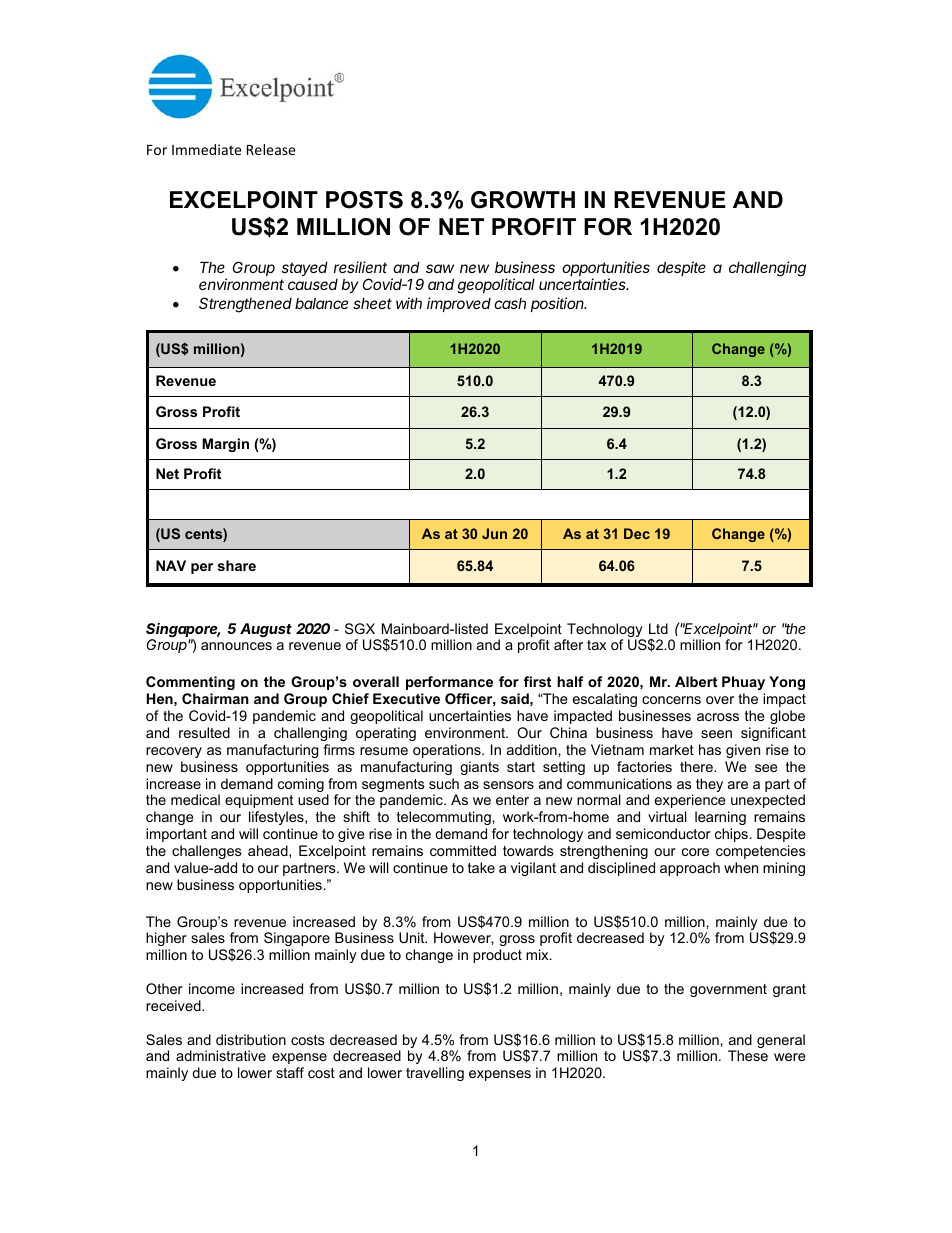  Describe the element at coordinates (449, 683) in the image. I see `performance` at that location.
